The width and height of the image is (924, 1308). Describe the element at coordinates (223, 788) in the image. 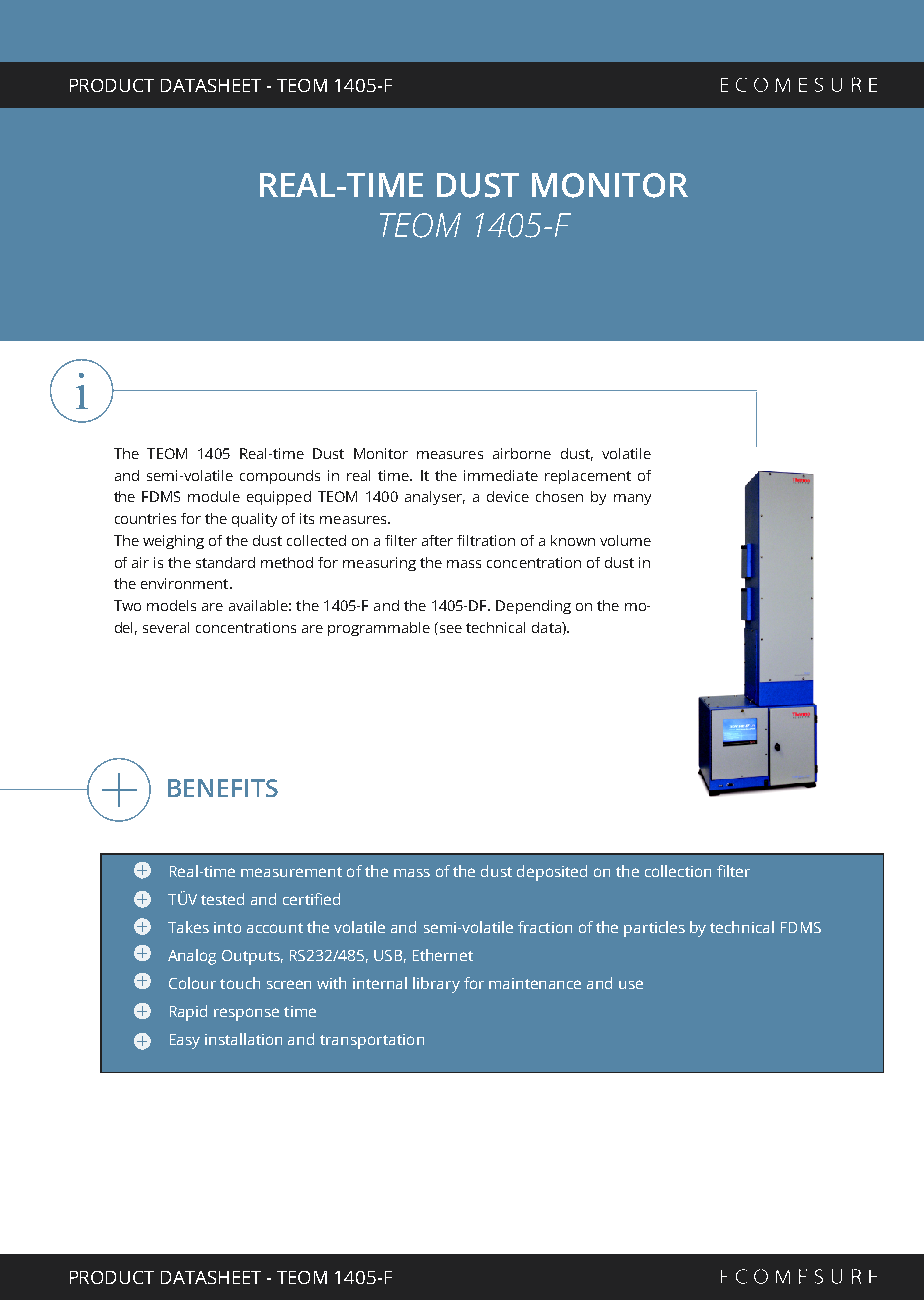

I see `BENEFITS` at that location.
